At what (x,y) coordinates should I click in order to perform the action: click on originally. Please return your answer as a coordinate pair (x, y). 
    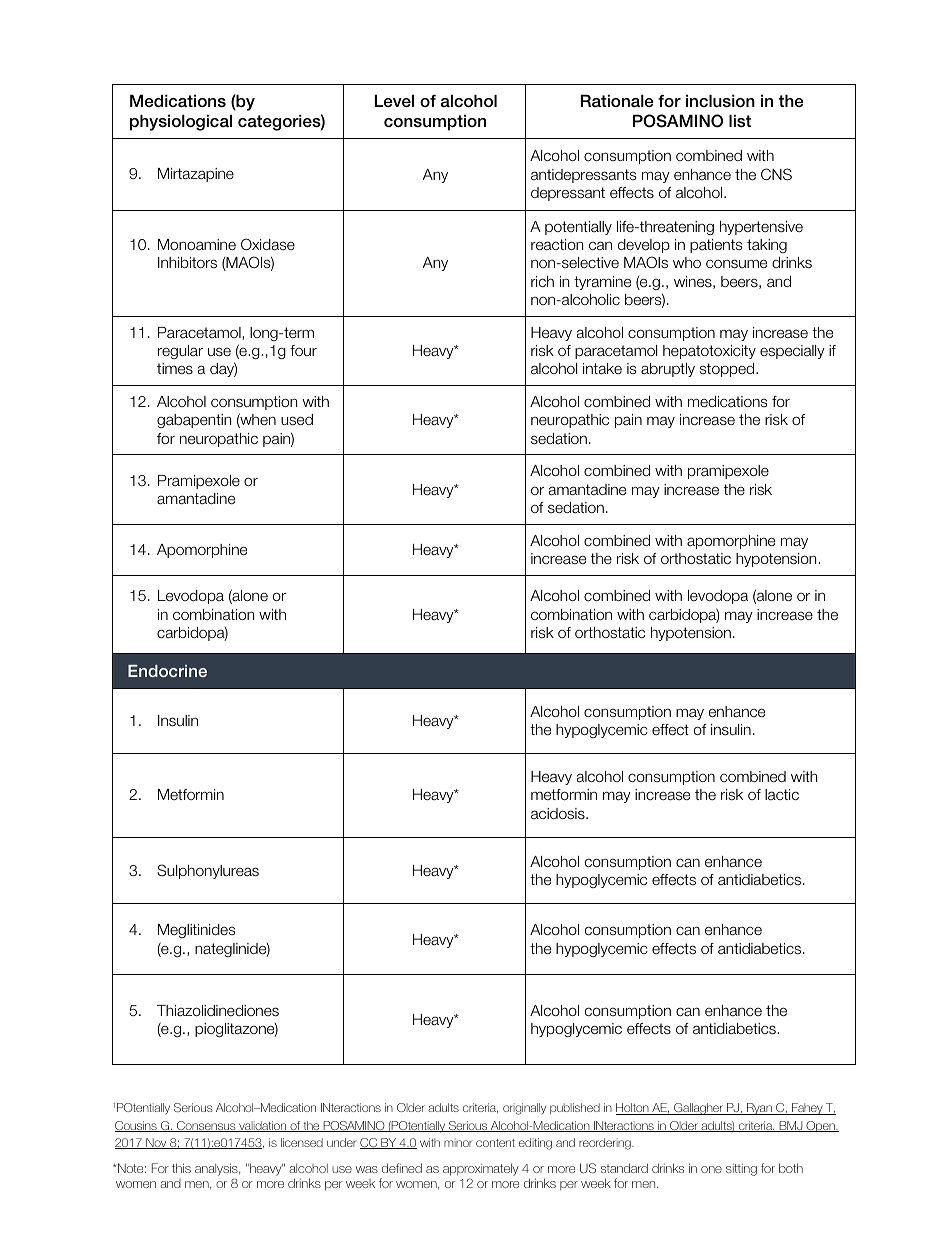
    Looking at the image, I should click on (524, 1109).
